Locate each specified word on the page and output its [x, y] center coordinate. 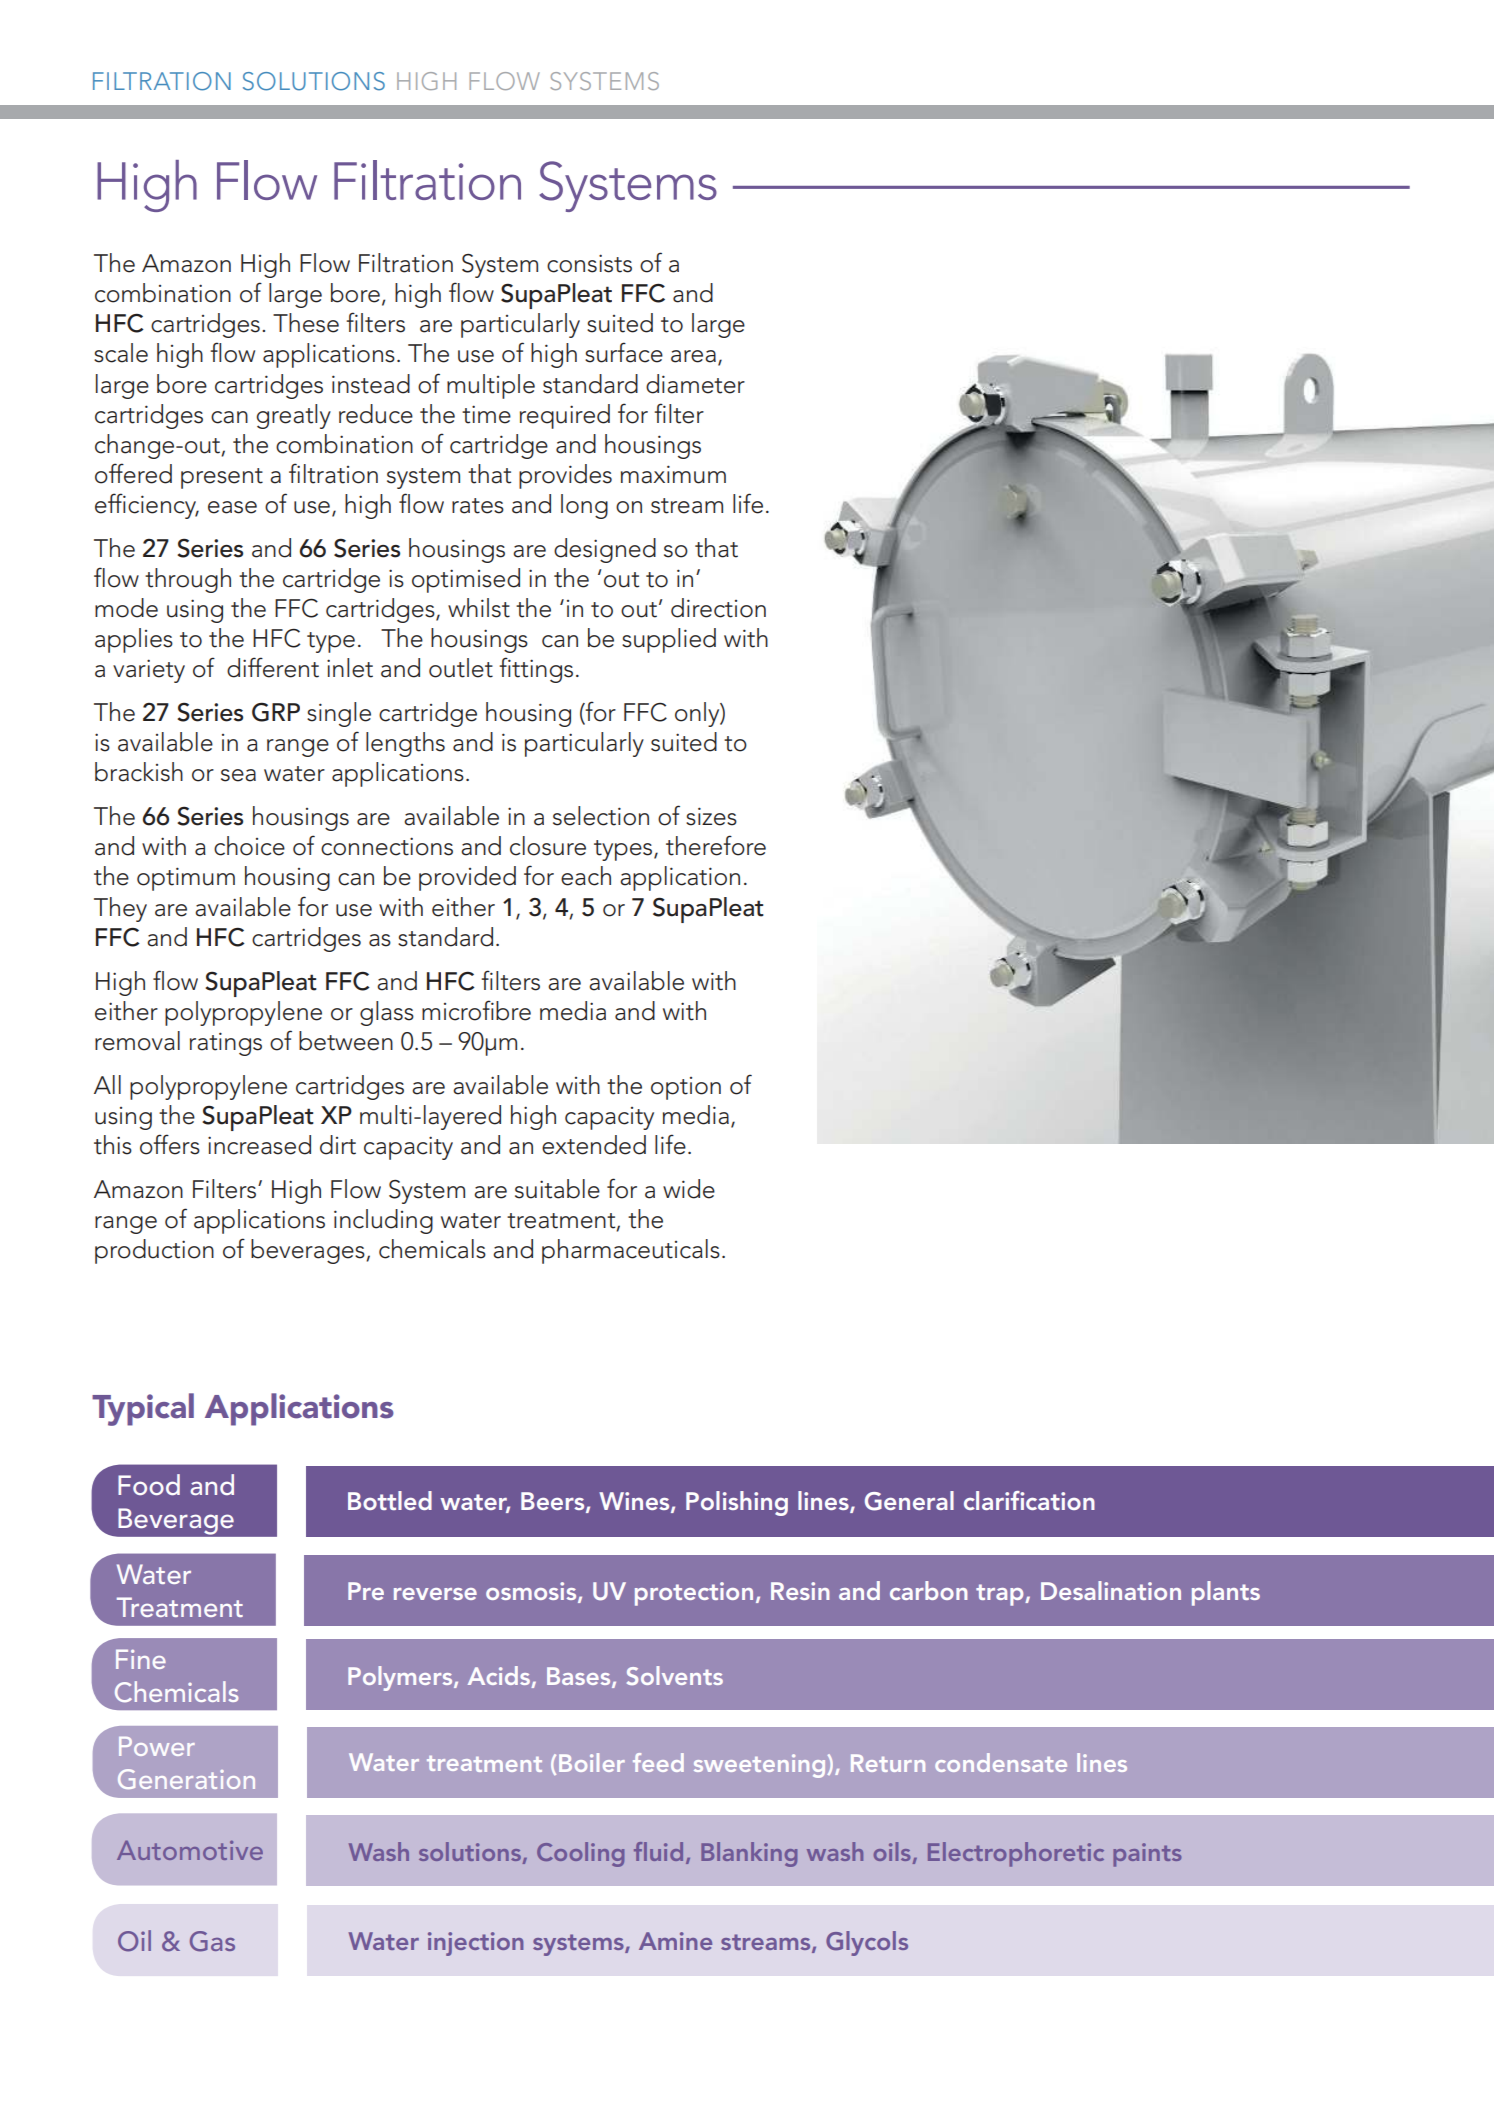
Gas [212, 1941]
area [693, 356]
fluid [658, 1851]
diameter [695, 384]
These [306, 323]
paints [1147, 1855]
